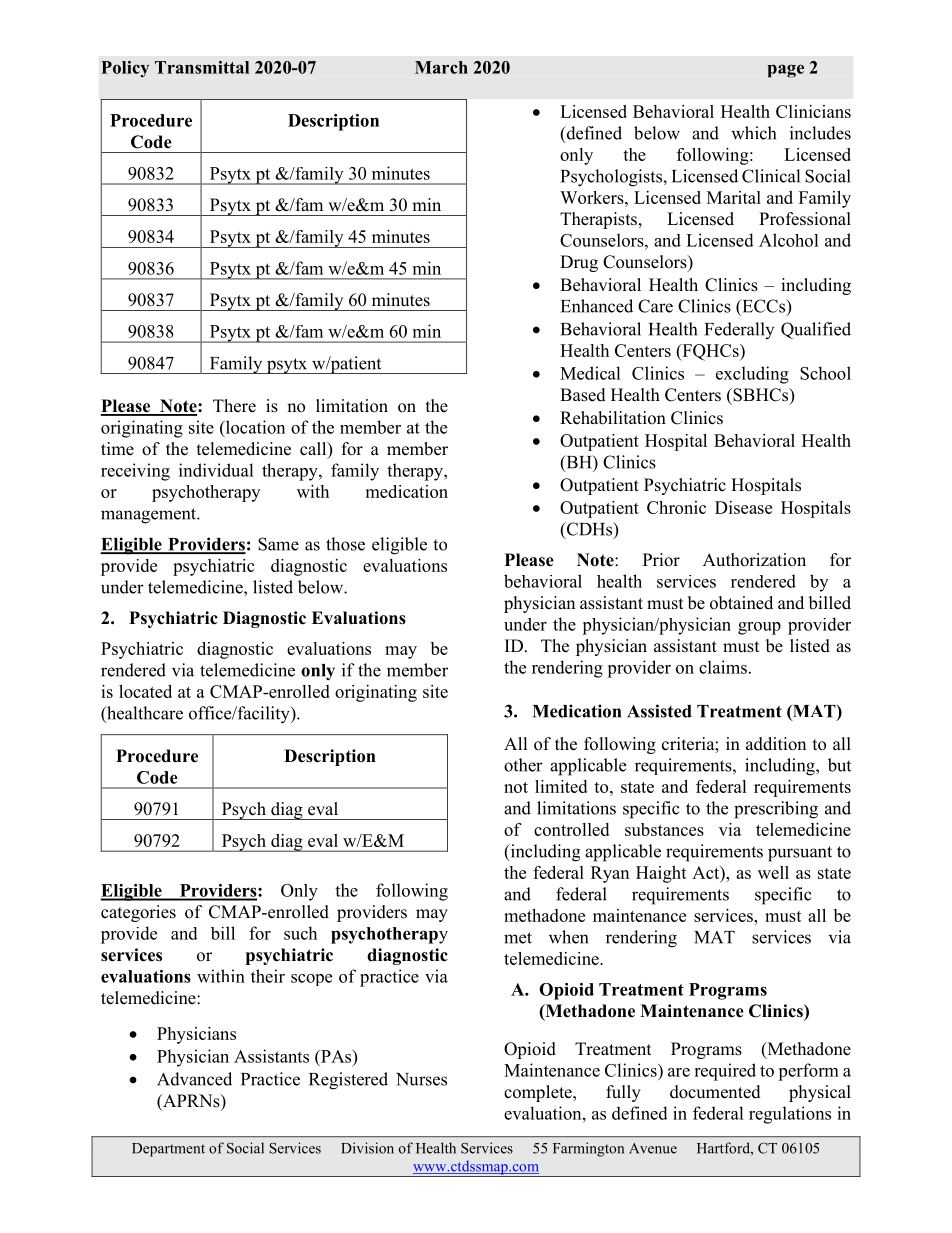  What do you see at coordinates (194, 1079) in the image?
I see `Advanced` at bounding box center [194, 1079].
